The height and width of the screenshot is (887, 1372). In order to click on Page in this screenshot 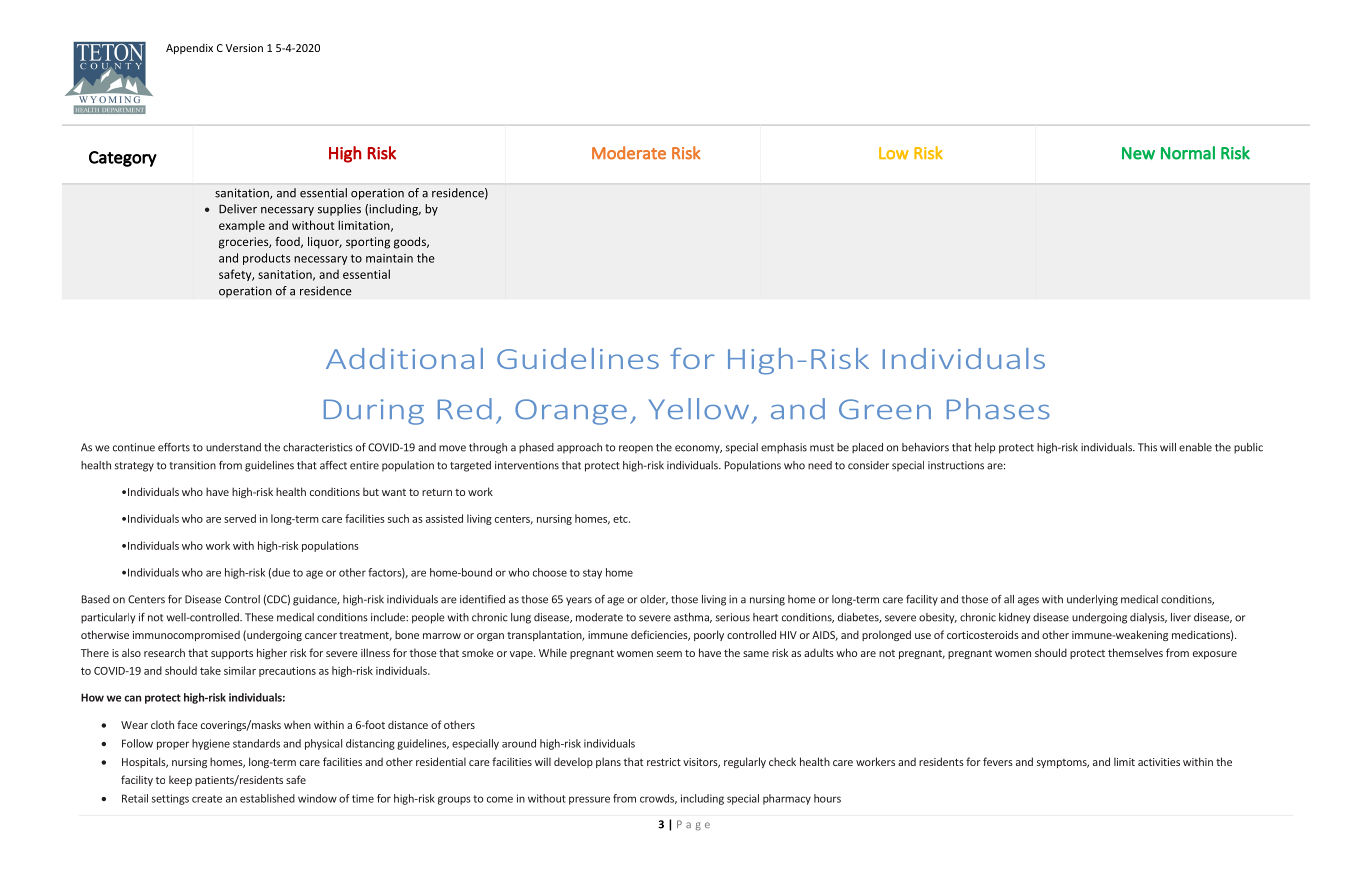, I will do `click(693, 825)`.
